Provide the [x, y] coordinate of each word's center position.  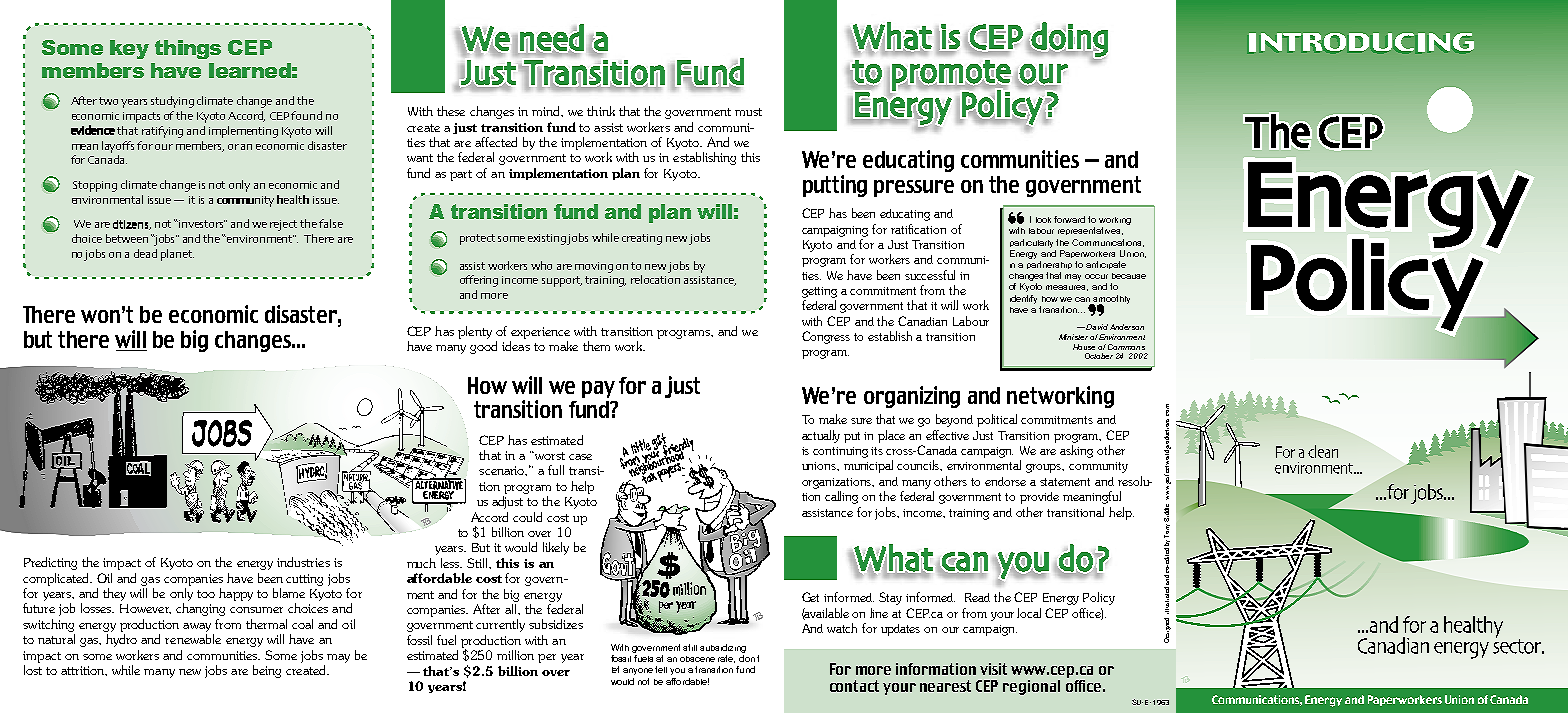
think [601, 111]
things [188, 49]
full [556, 470]
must [748, 112]
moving [594, 267]
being [267, 671]
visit [993, 669]
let [615, 669]
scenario [503, 471]
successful [930, 275]
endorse [1005, 481]
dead [145, 253]
